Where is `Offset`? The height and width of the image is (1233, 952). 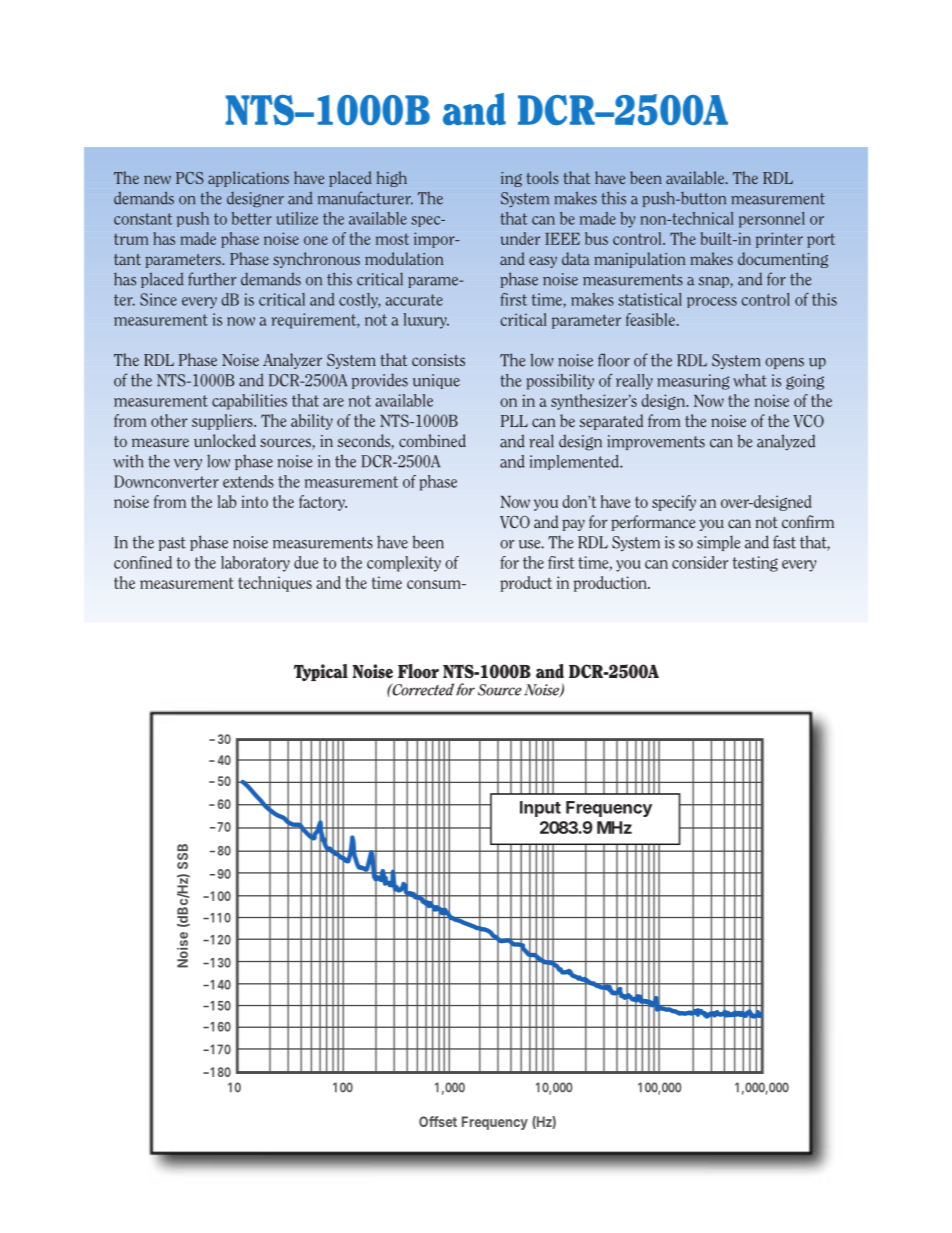 Offset is located at coordinates (438, 1121).
